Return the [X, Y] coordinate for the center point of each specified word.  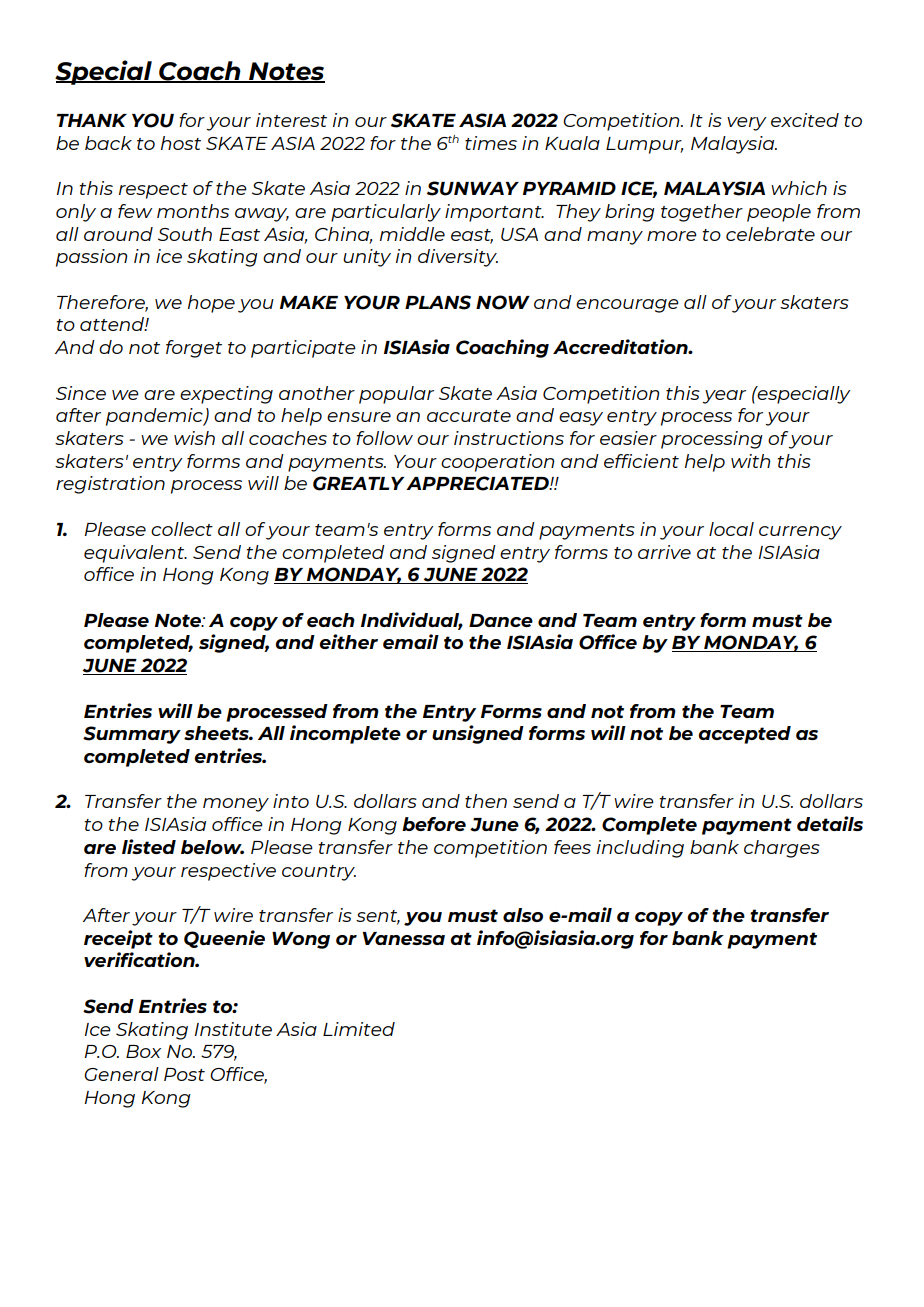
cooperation [498, 463]
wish [194, 438]
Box [143, 1051]
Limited [359, 1029]
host [181, 143]
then [486, 801]
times [491, 143]
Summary [132, 735]
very [747, 124]
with [751, 461]
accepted [744, 735]
